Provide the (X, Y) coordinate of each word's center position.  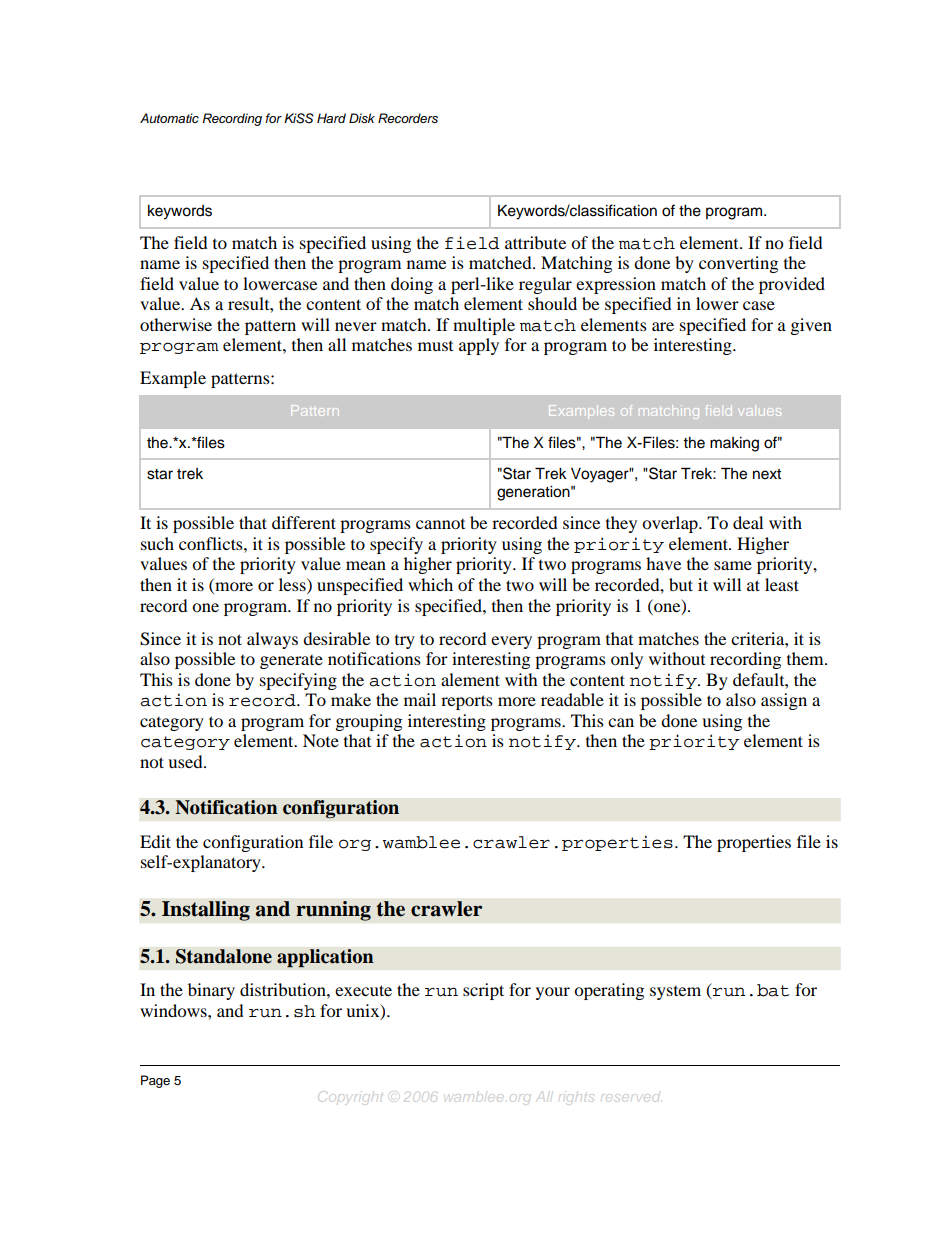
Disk (362, 118)
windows (174, 1010)
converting (738, 264)
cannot (440, 524)
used (186, 761)
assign (784, 701)
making (734, 444)
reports (467, 702)
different (304, 522)
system (675, 993)
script (483, 991)
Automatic (169, 118)
